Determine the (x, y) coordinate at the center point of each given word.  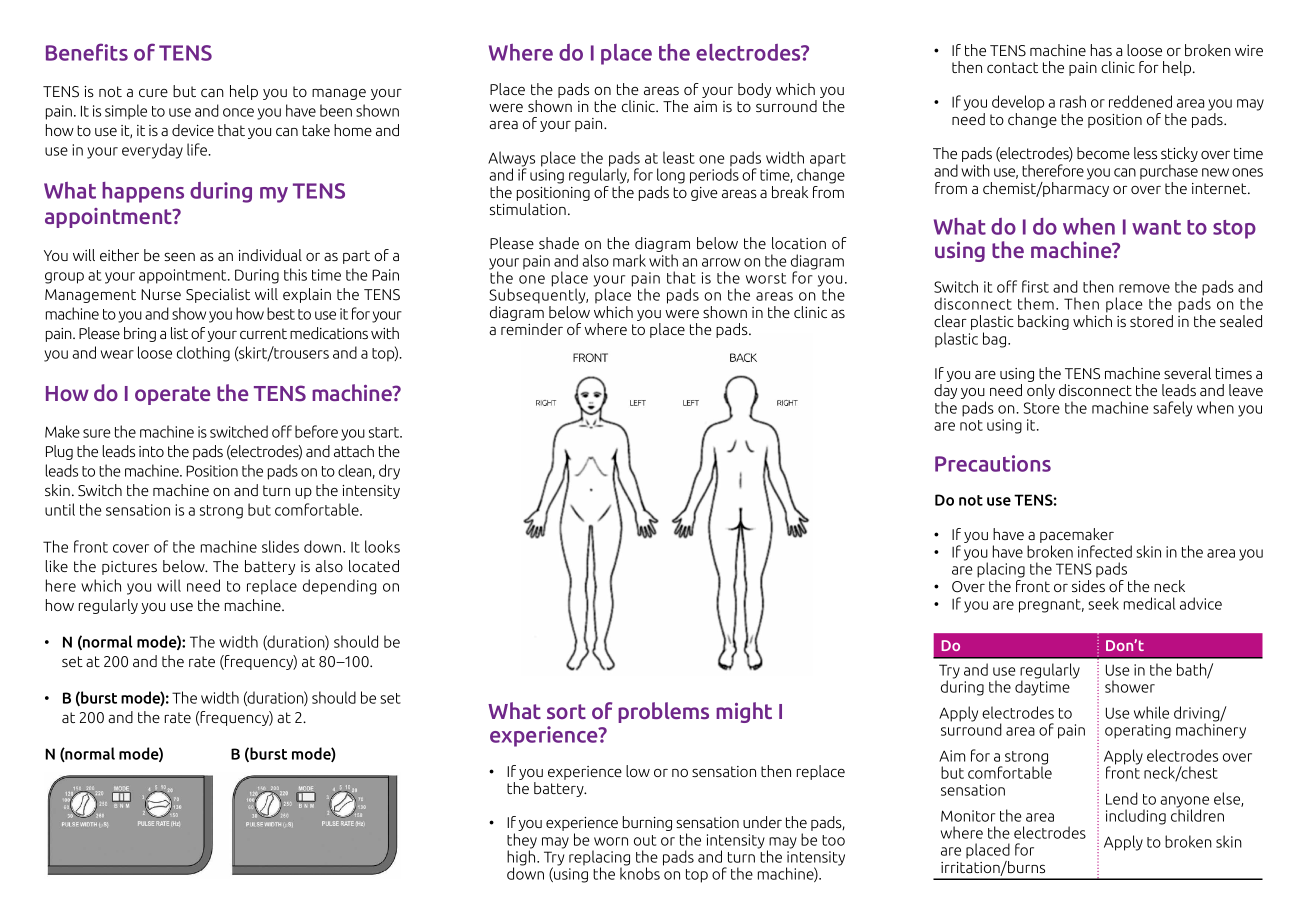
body (754, 90)
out (645, 840)
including (1136, 817)
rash (1073, 101)
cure (153, 93)
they (522, 842)
